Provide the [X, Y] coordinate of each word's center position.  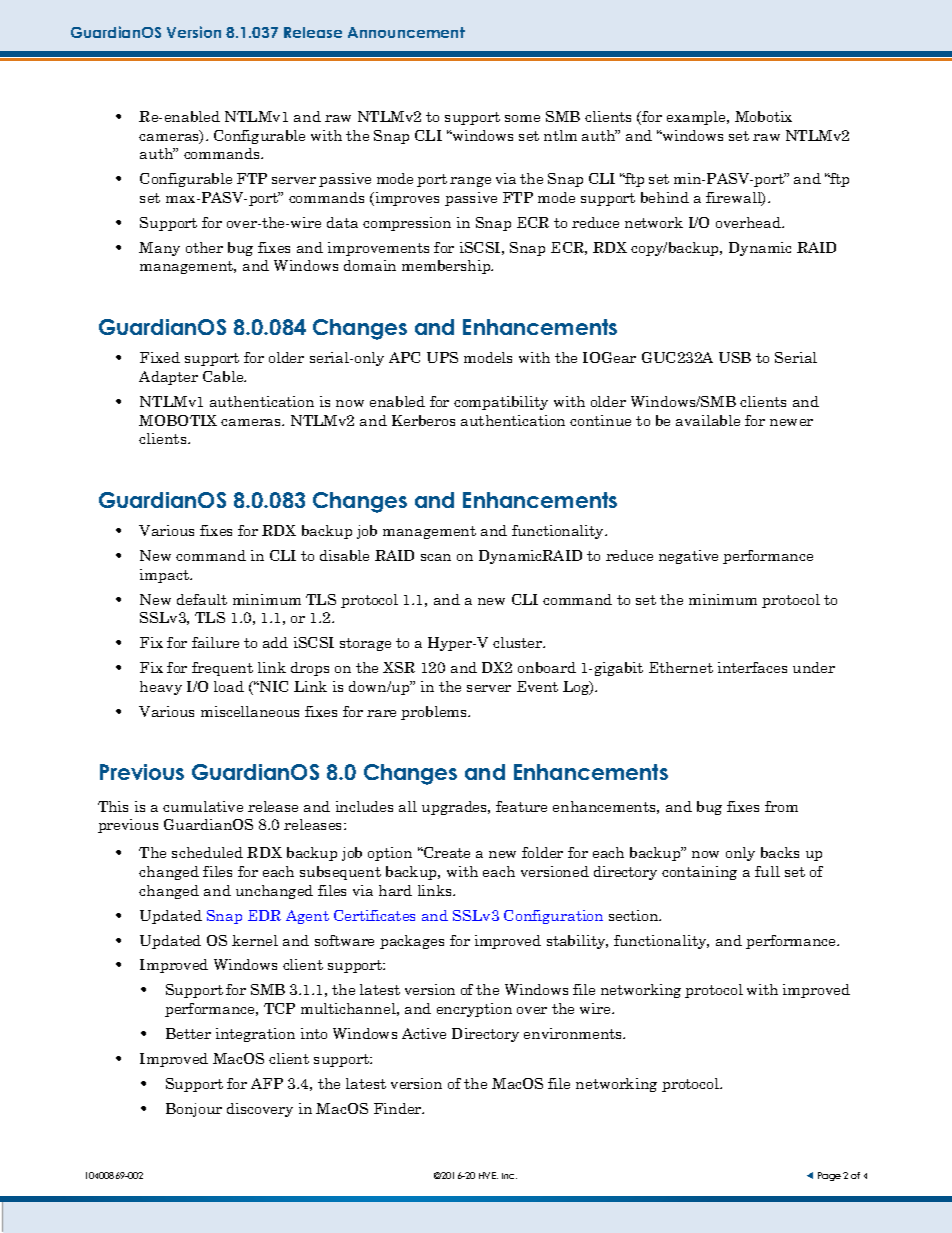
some [522, 118]
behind [665, 197]
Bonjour [194, 1110]
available [708, 420]
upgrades [456, 808]
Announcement [406, 32]
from [781, 806]
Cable [224, 376]
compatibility [501, 403]
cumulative [203, 806]
